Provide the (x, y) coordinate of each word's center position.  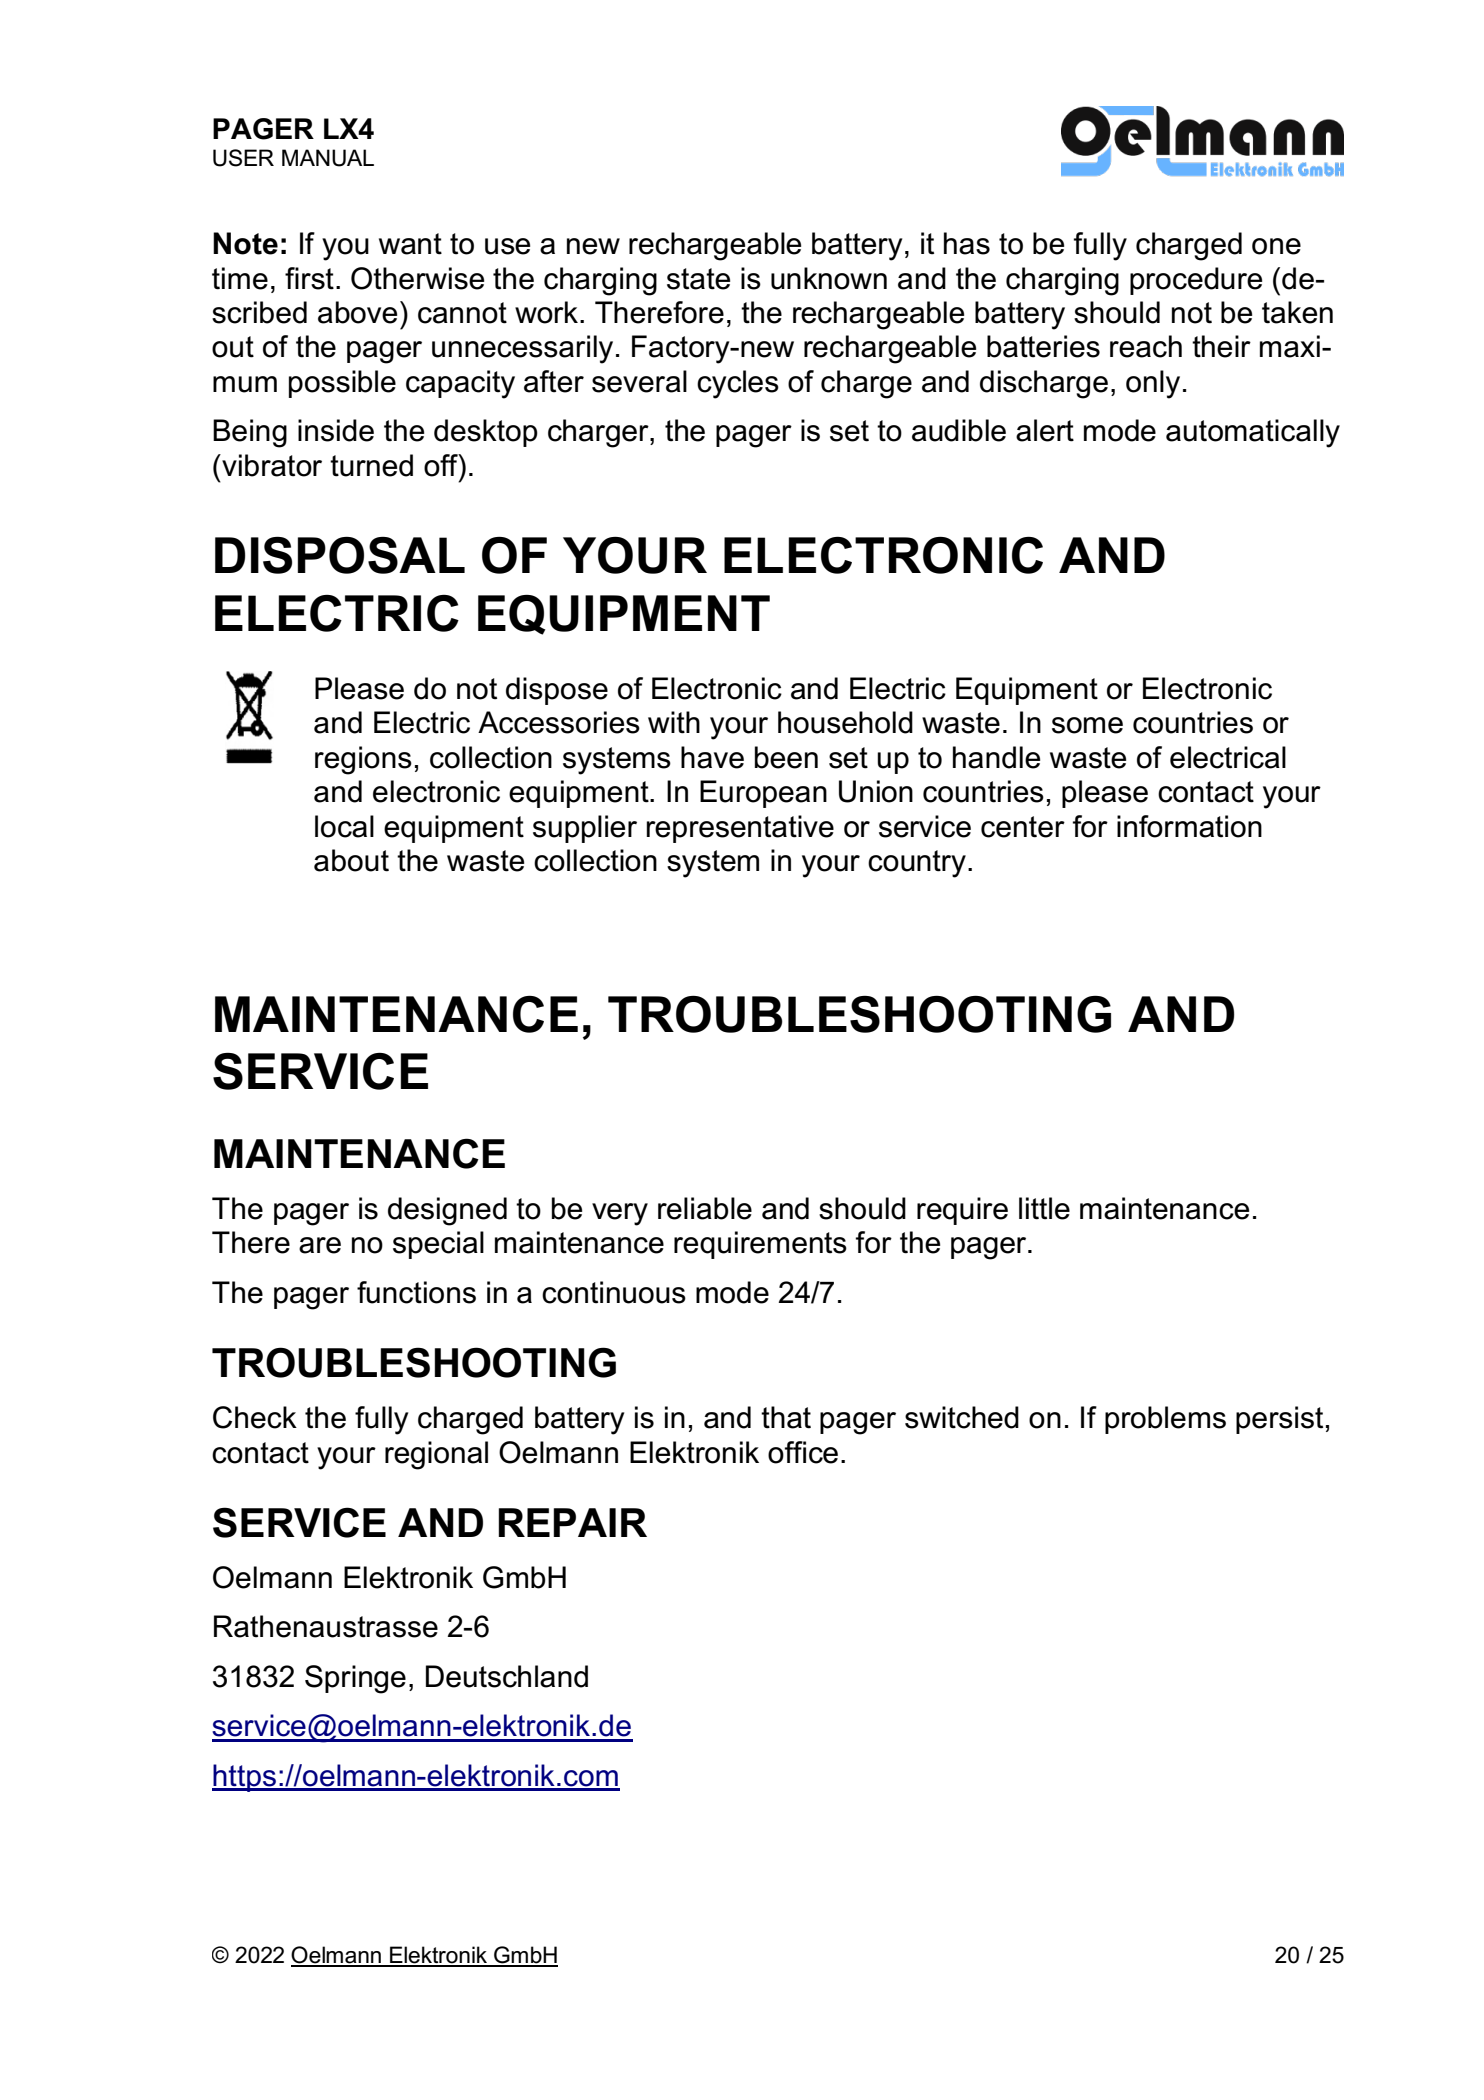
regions (363, 760)
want (410, 244)
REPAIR (573, 1522)
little (1044, 1208)
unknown (829, 278)
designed (447, 1211)
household (845, 722)
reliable (705, 1208)
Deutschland (507, 1676)
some (1087, 725)
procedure (1196, 281)
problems (1165, 1420)
